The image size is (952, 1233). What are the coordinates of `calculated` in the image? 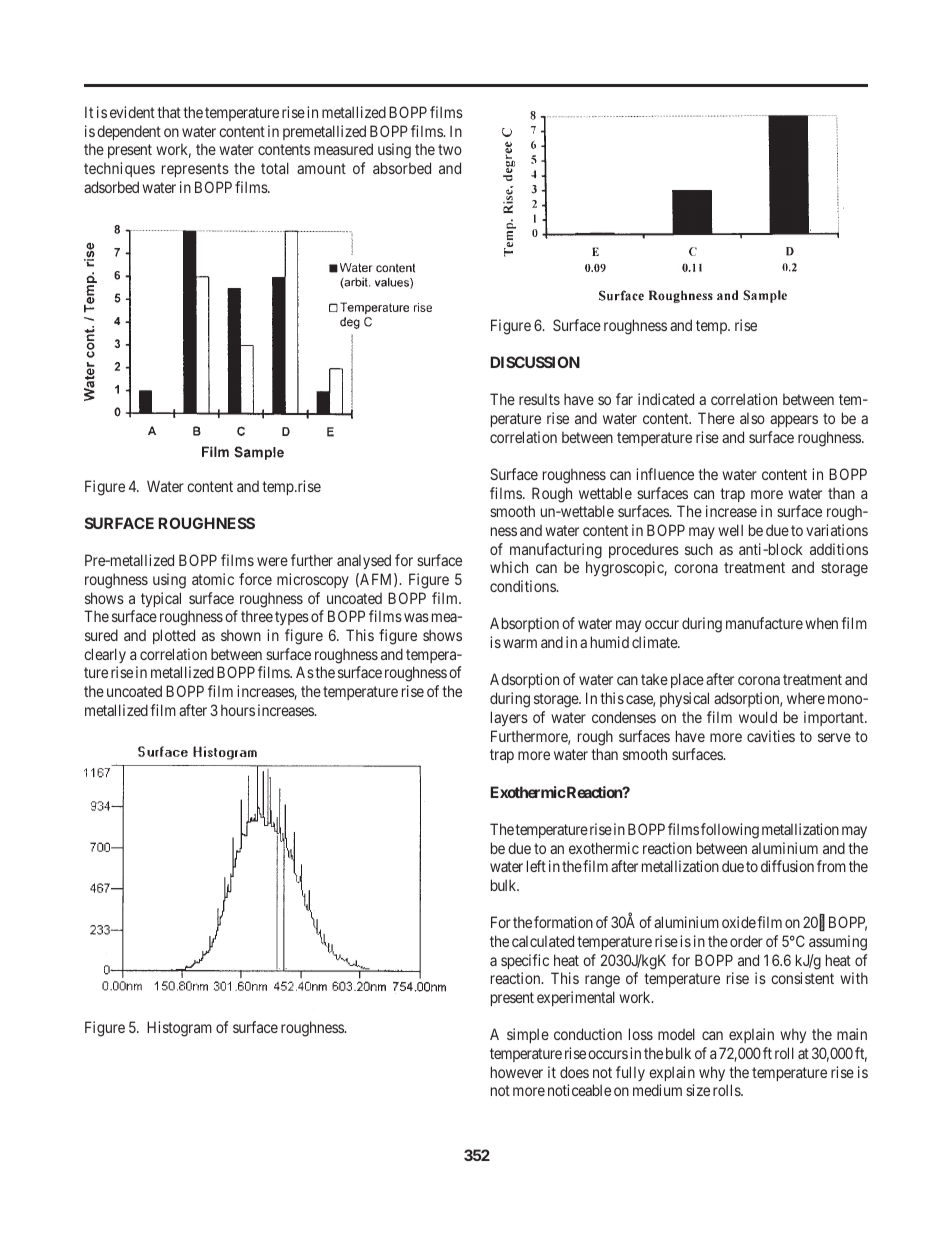 It's located at (543, 941).
